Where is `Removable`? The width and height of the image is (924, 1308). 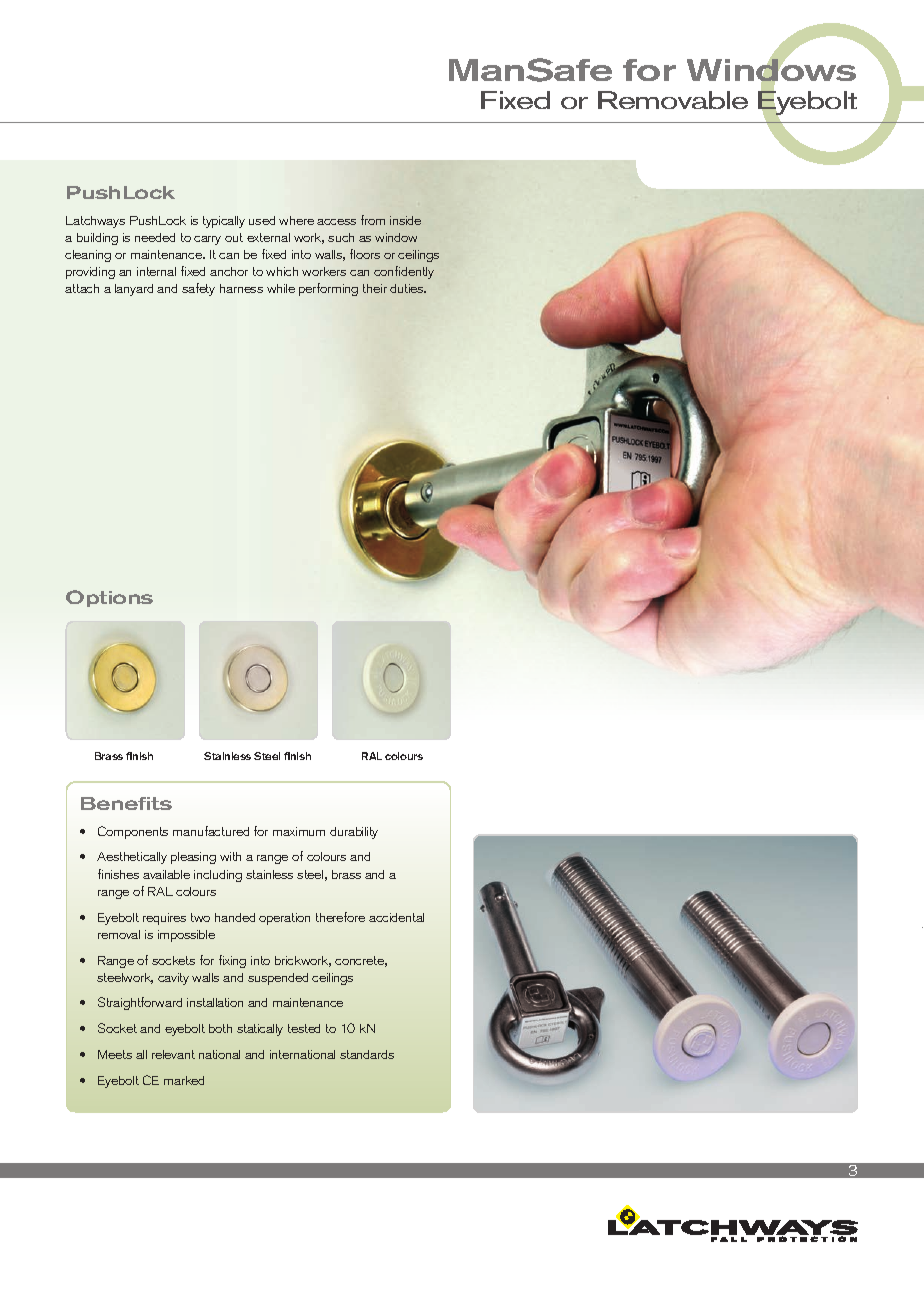
Removable is located at coordinates (673, 100).
